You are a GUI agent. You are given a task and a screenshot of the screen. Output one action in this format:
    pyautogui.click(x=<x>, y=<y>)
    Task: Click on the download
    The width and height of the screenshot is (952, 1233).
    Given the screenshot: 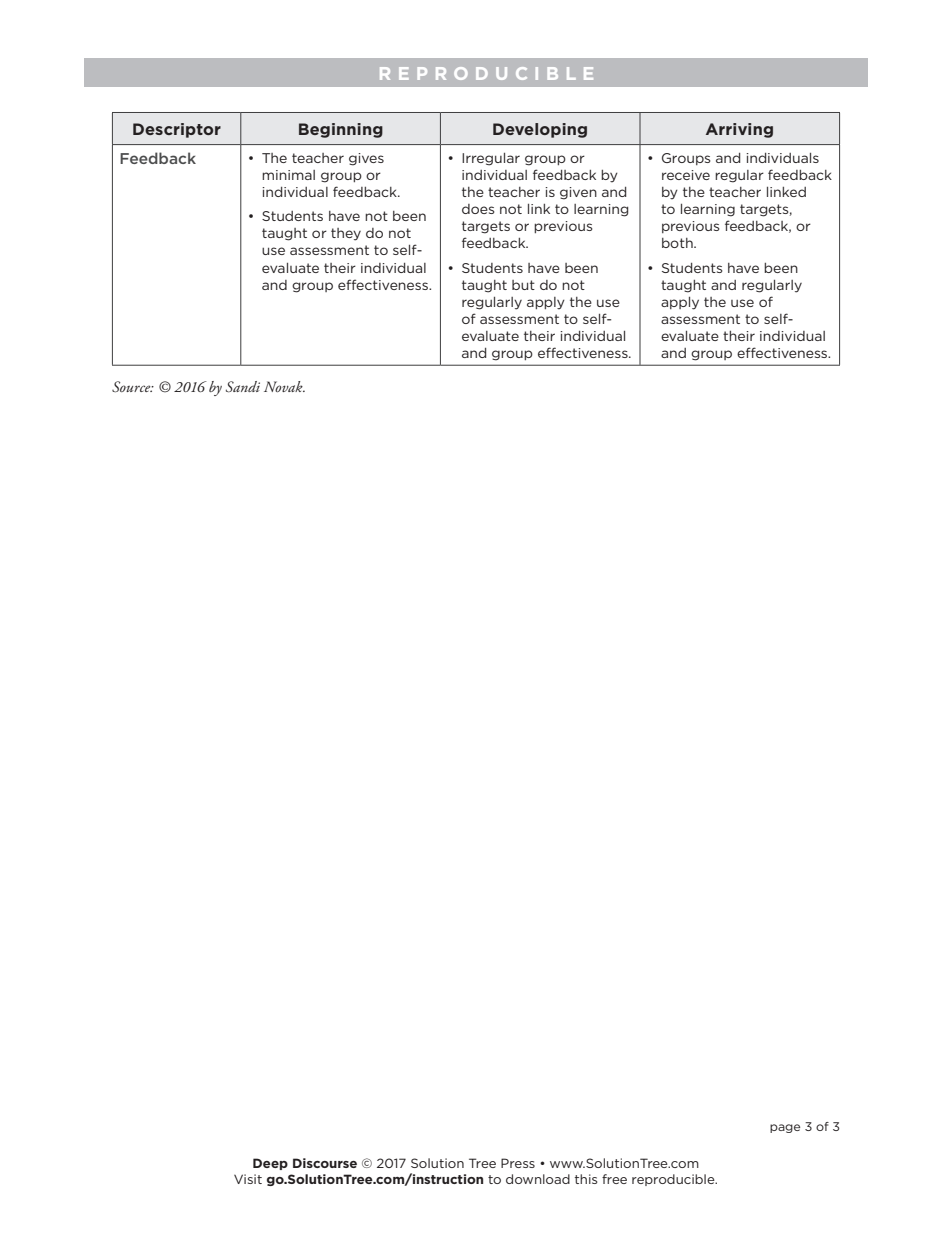 What is the action you would take?
    pyautogui.click(x=538, y=1179)
